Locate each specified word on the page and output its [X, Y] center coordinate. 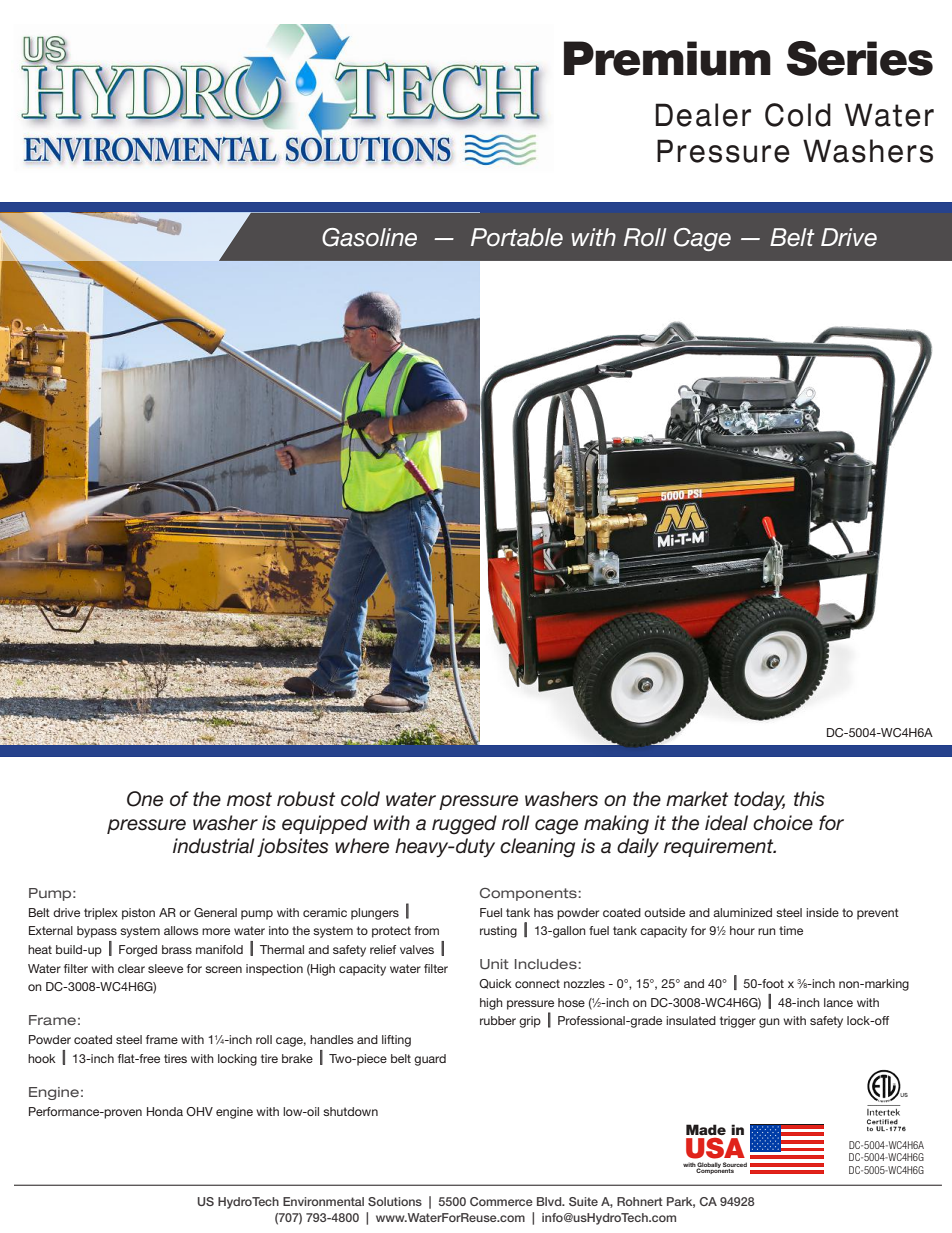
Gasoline [369, 237]
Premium [667, 58]
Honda [165, 1111]
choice [783, 823]
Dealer [703, 115]
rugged [464, 825]
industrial [214, 846]
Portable [517, 237]
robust [306, 799]
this [809, 799]
